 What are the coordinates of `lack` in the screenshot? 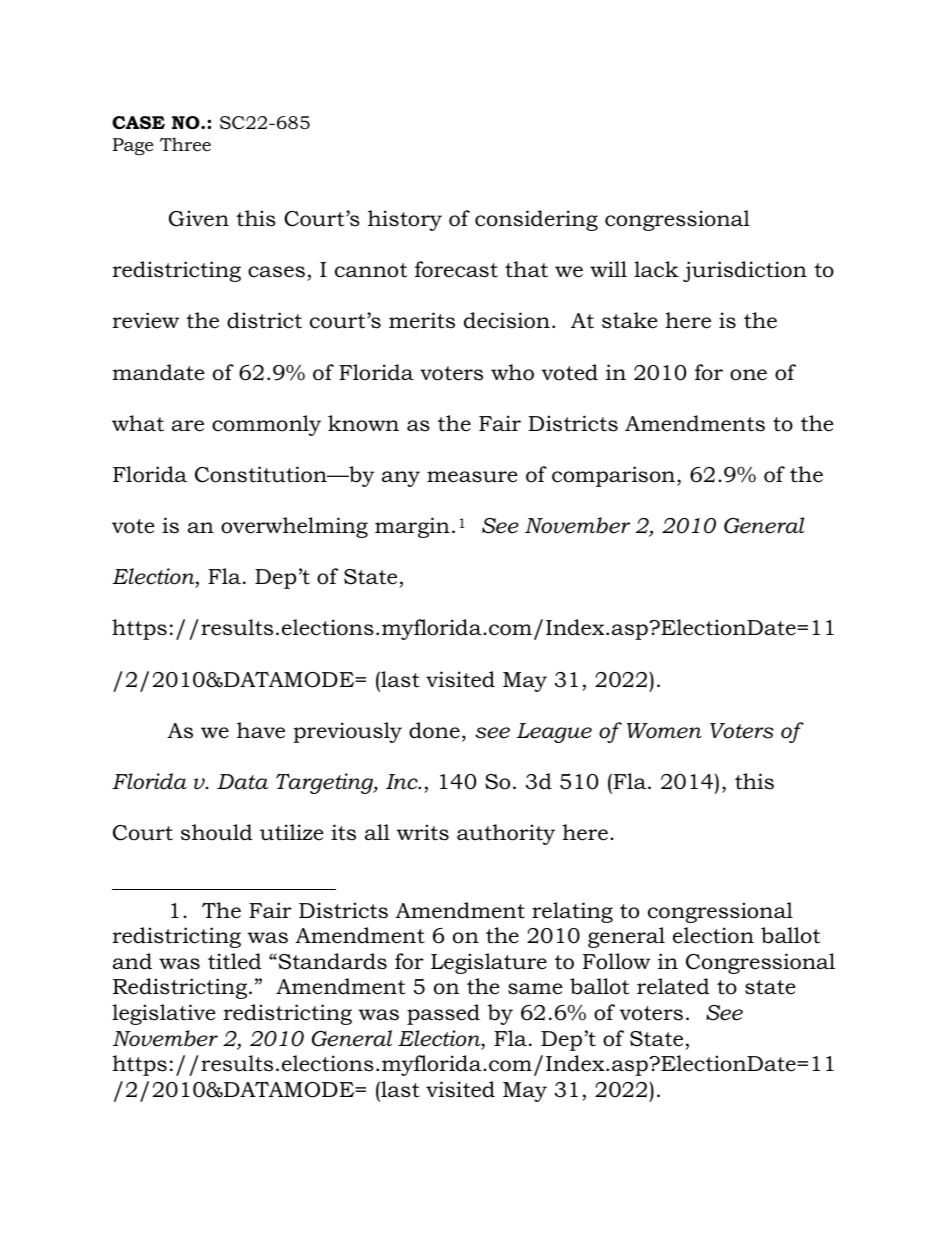 It's located at (656, 269).
